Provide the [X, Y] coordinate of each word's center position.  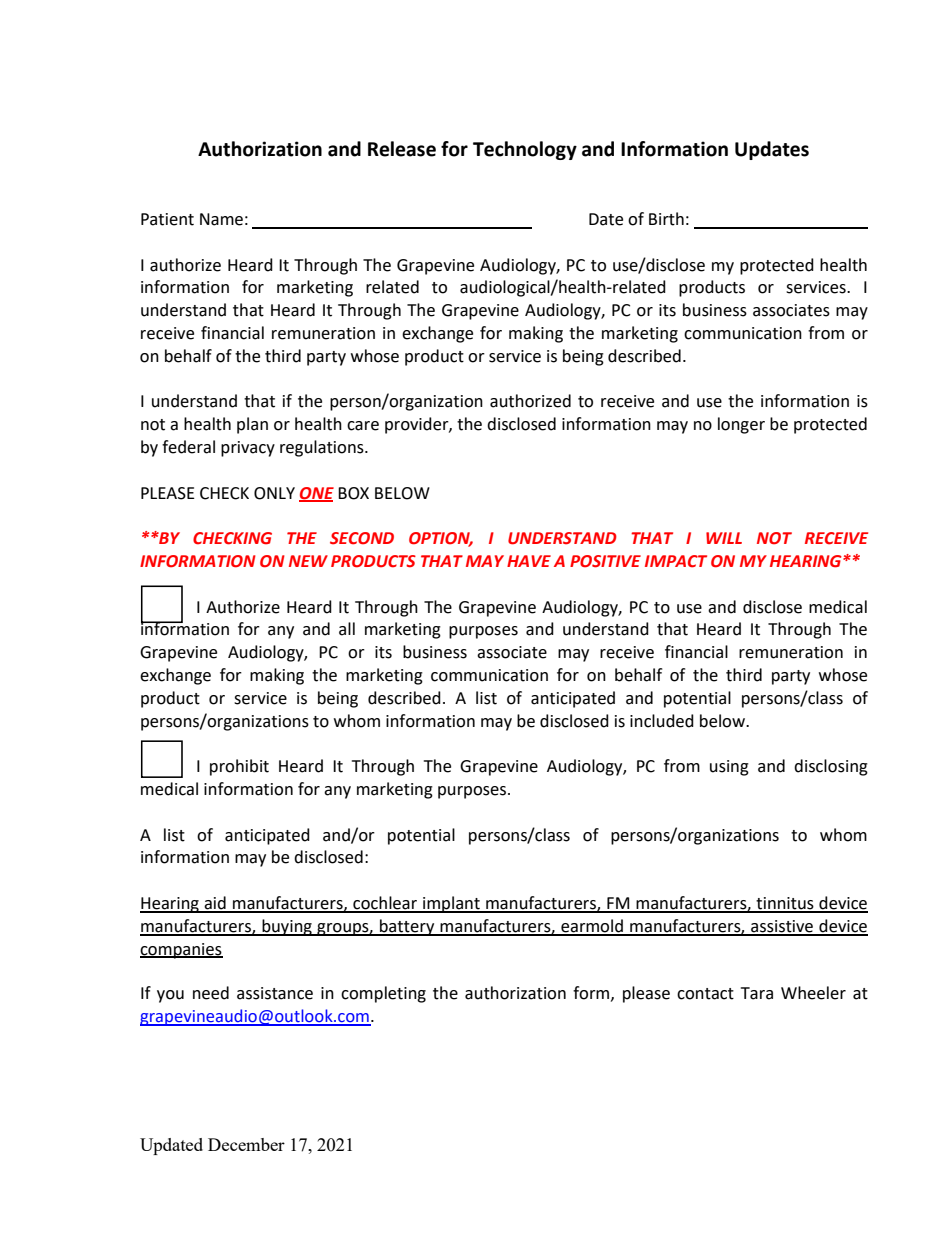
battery [407, 927]
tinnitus [785, 904]
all [347, 629]
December [246, 1144]
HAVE [529, 561]
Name [221, 219]
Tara [757, 993]
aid [215, 904]
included [662, 721]
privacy [248, 449]
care [363, 426]
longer [741, 425]
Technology [525, 150]
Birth [666, 219]
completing [383, 994]
